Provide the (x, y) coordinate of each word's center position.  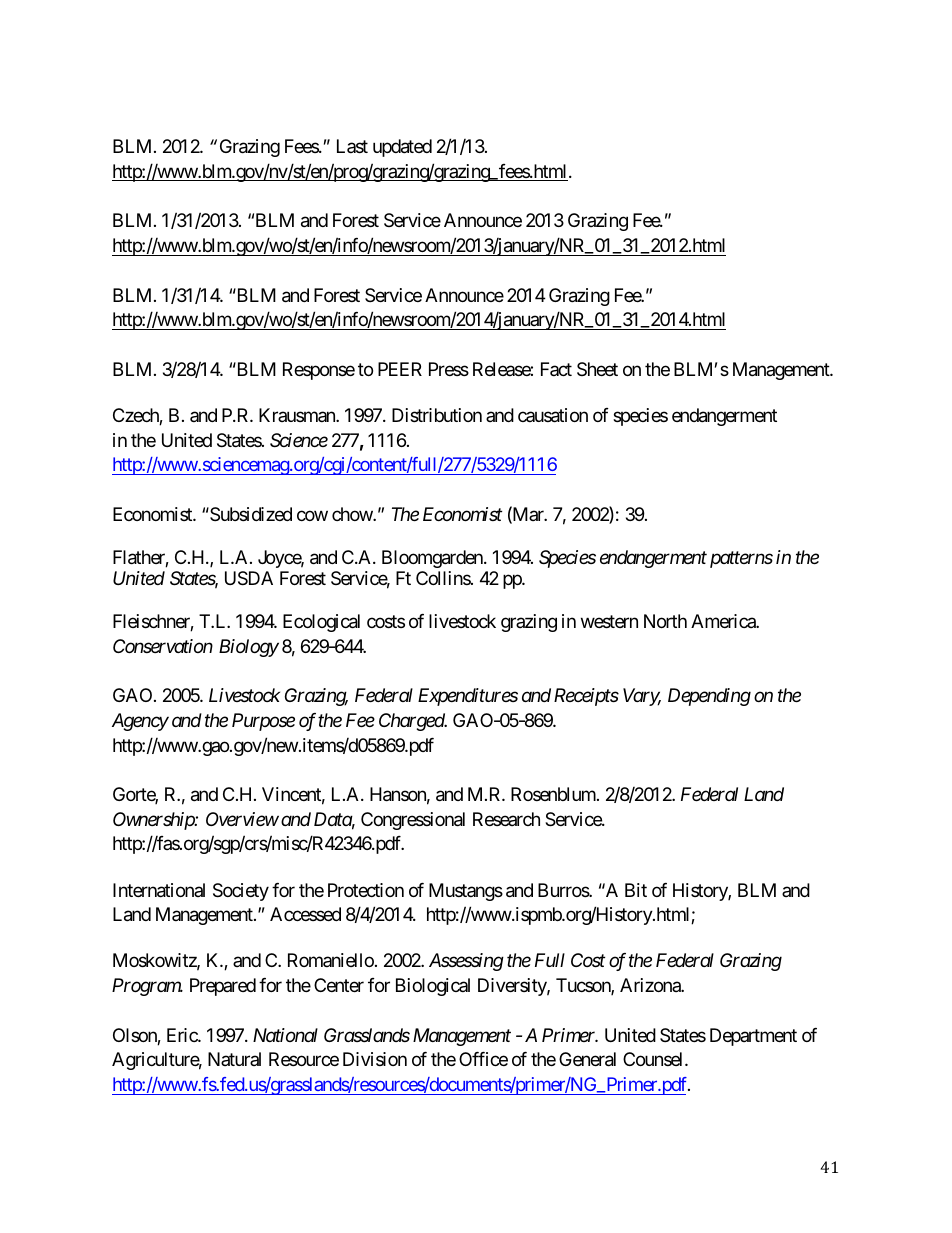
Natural (234, 1059)
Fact (556, 369)
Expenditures (468, 697)
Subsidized (250, 514)
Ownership (154, 821)
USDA (249, 578)
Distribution (437, 415)
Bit (636, 890)
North (665, 621)
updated (402, 148)
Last (352, 146)
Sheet (597, 369)
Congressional (413, 821)
